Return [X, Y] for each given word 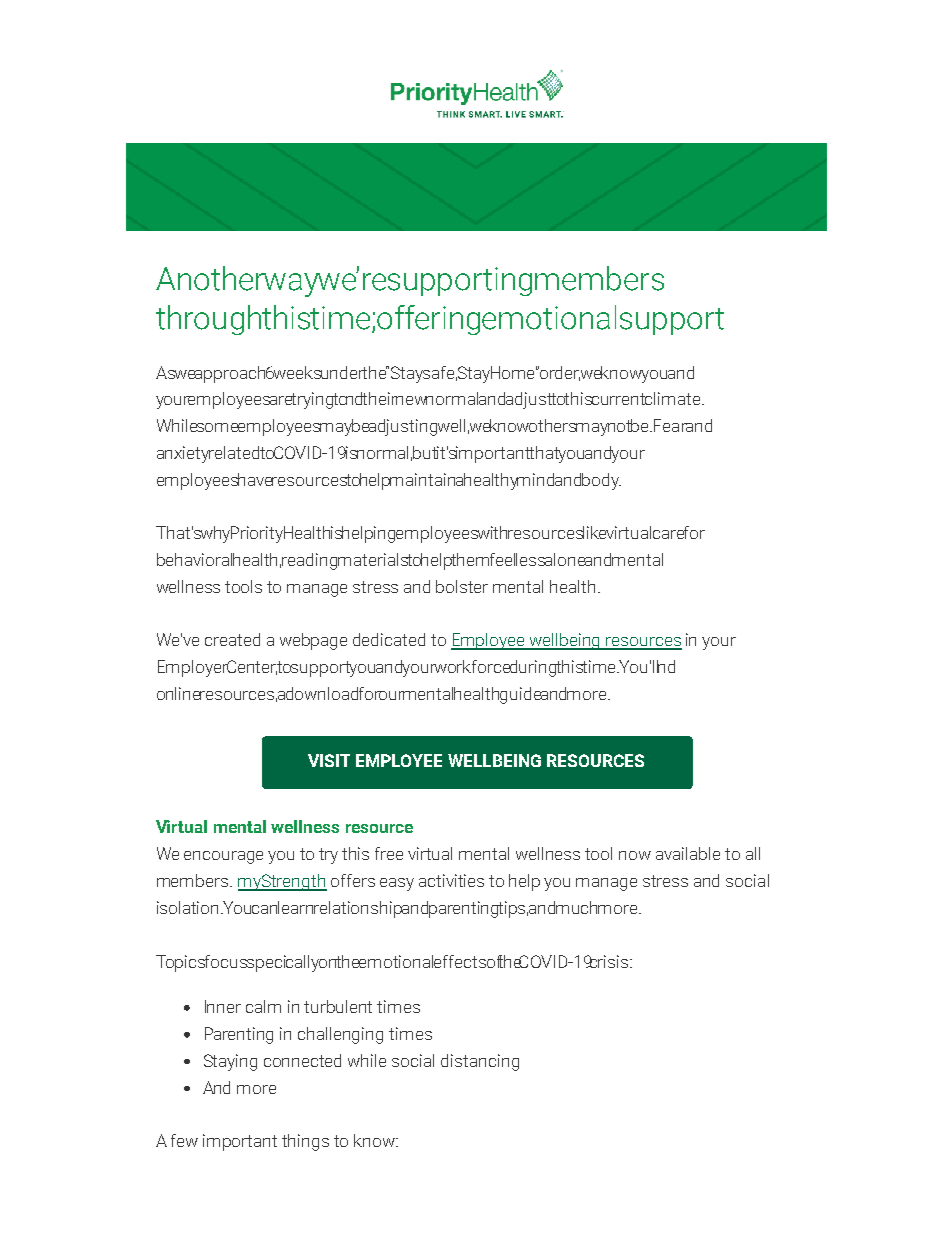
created [232, 639]
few [184, 1140]
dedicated [389, 639]
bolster [462, 586]
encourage [223, 857]
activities [451, 880]
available [688, 853]
